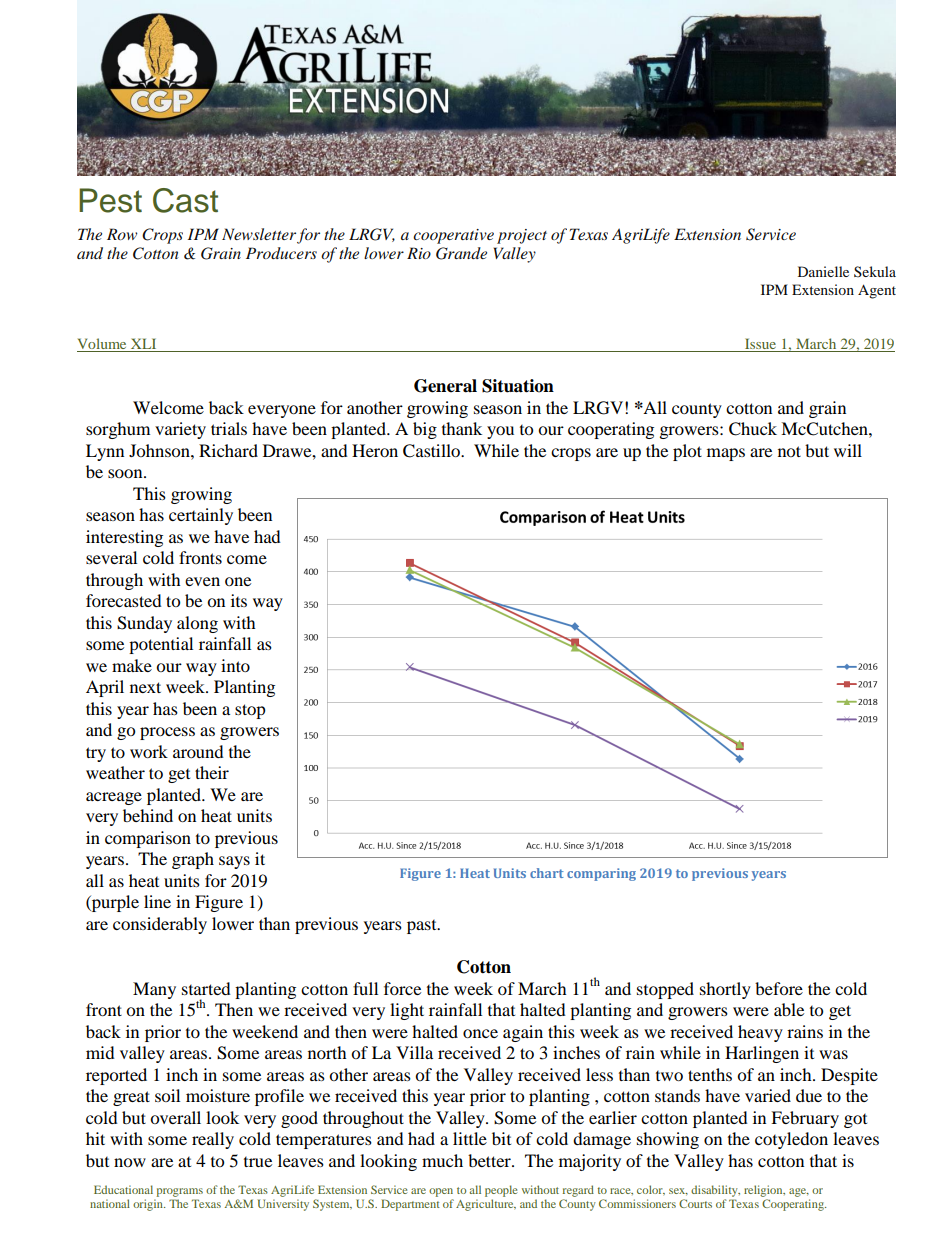 Image resolution: width=952 pixels, height=1233 pixels. I want to click on cooperative, so click(453, 236).
